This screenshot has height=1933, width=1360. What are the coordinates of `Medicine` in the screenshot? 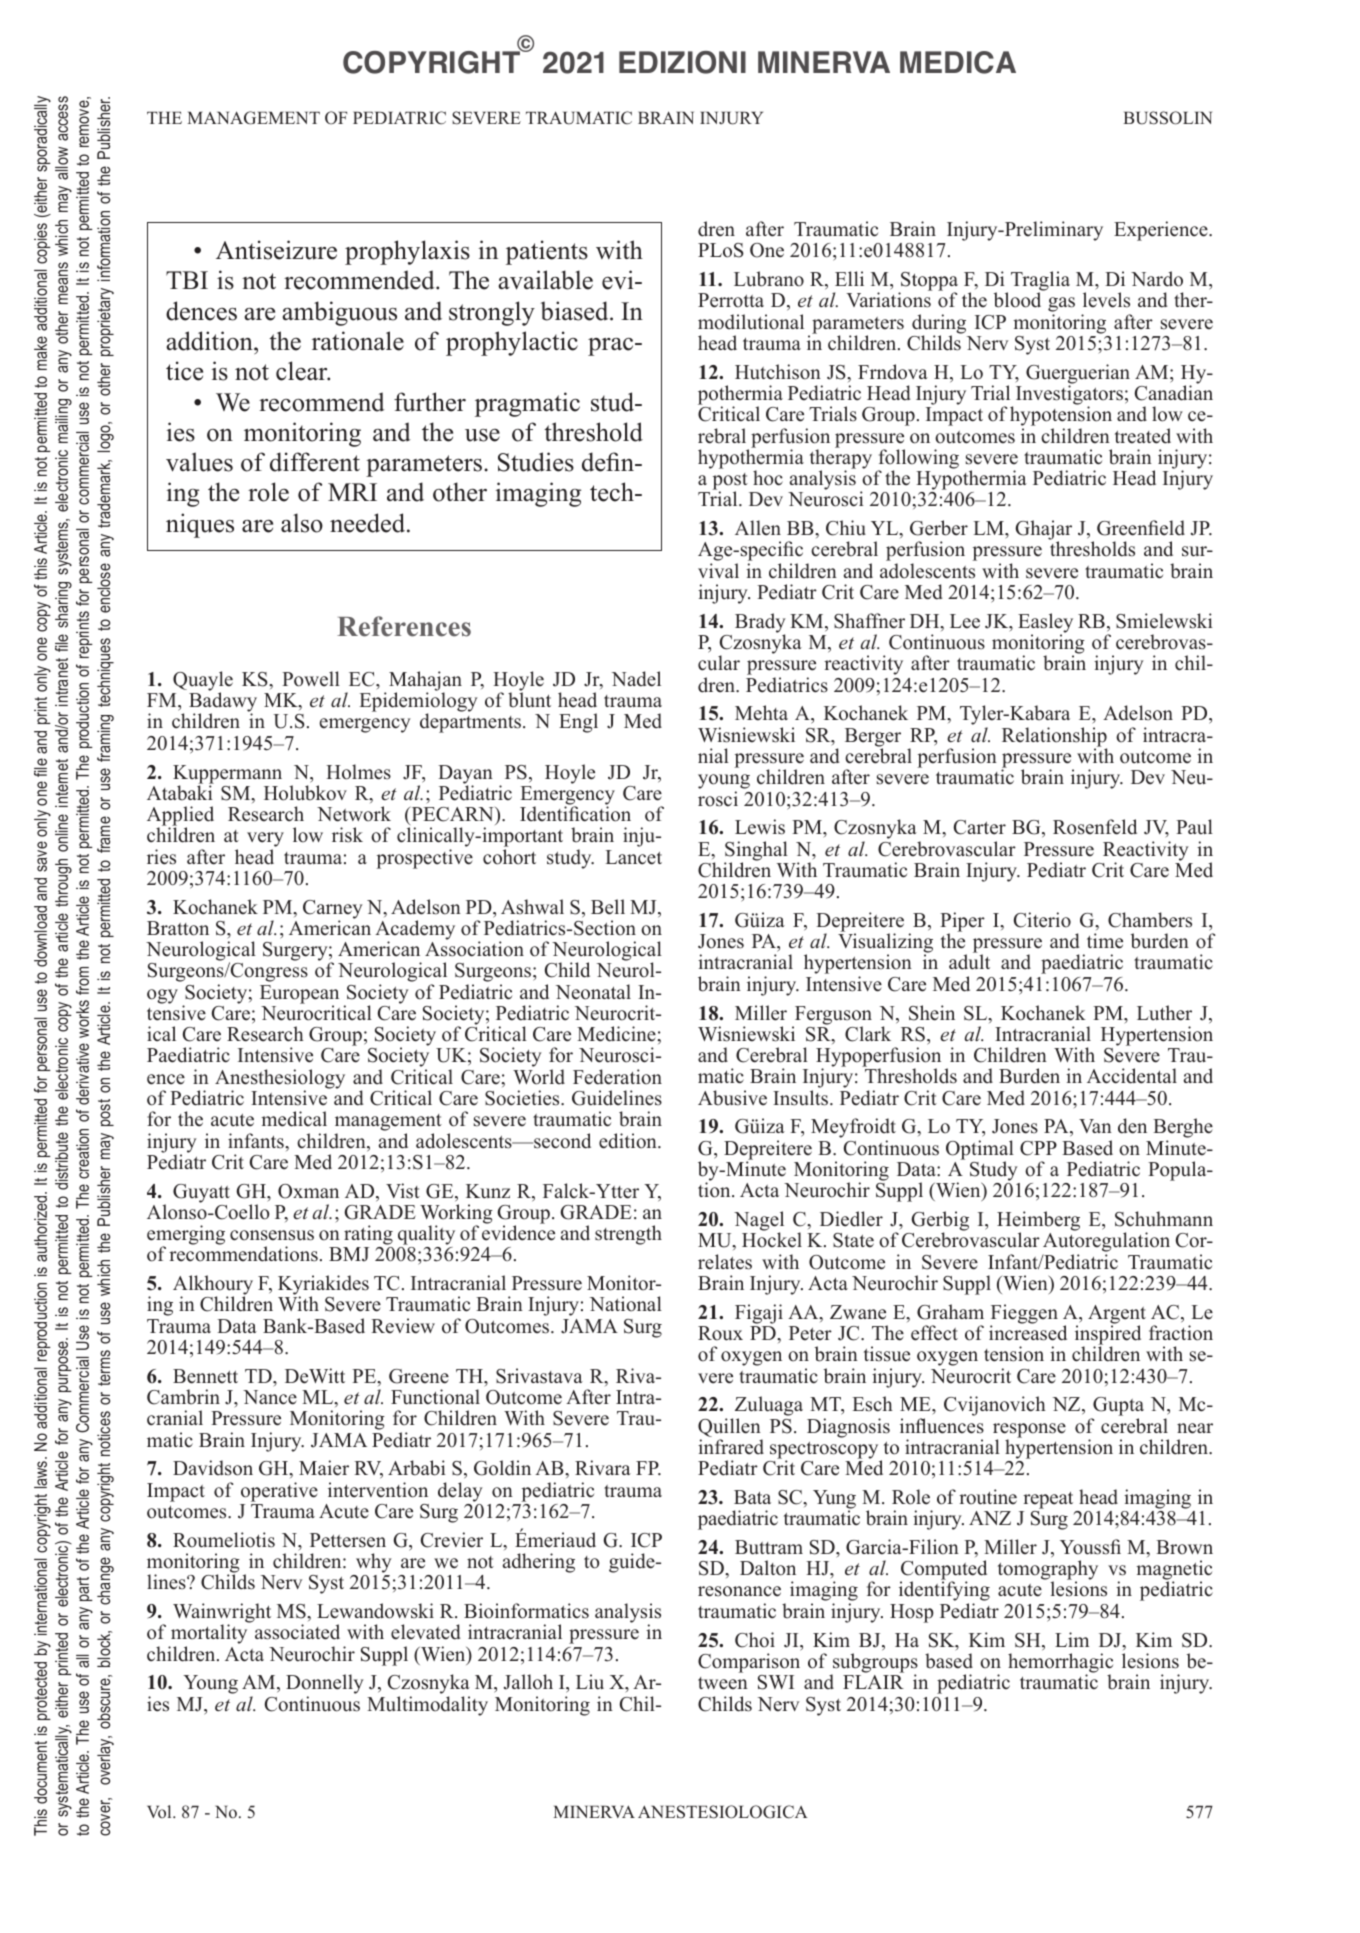 It's located at (616, 1034).
